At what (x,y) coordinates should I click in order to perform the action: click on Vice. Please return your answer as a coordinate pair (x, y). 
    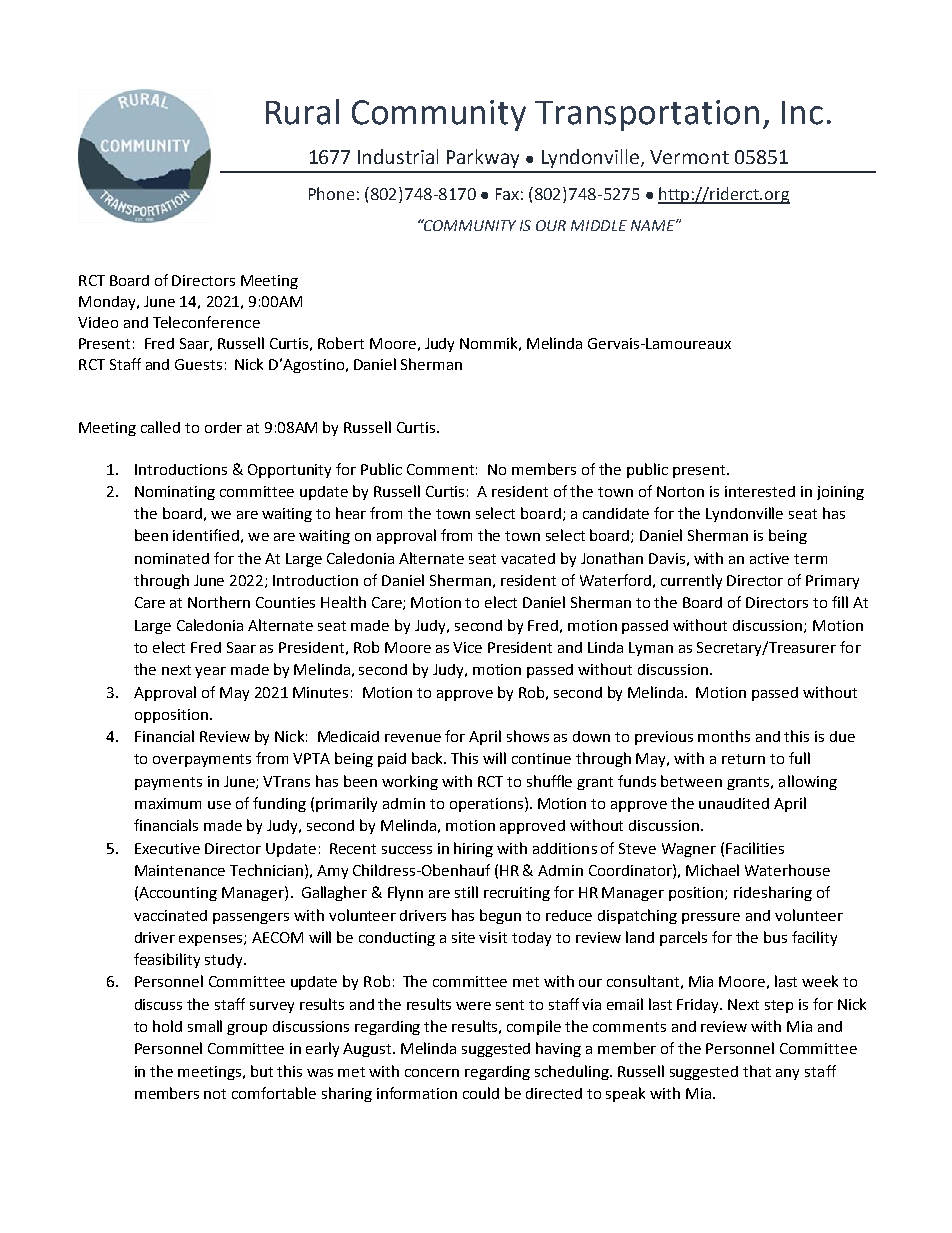
    Looking at the image, I should click on (467, 647).
